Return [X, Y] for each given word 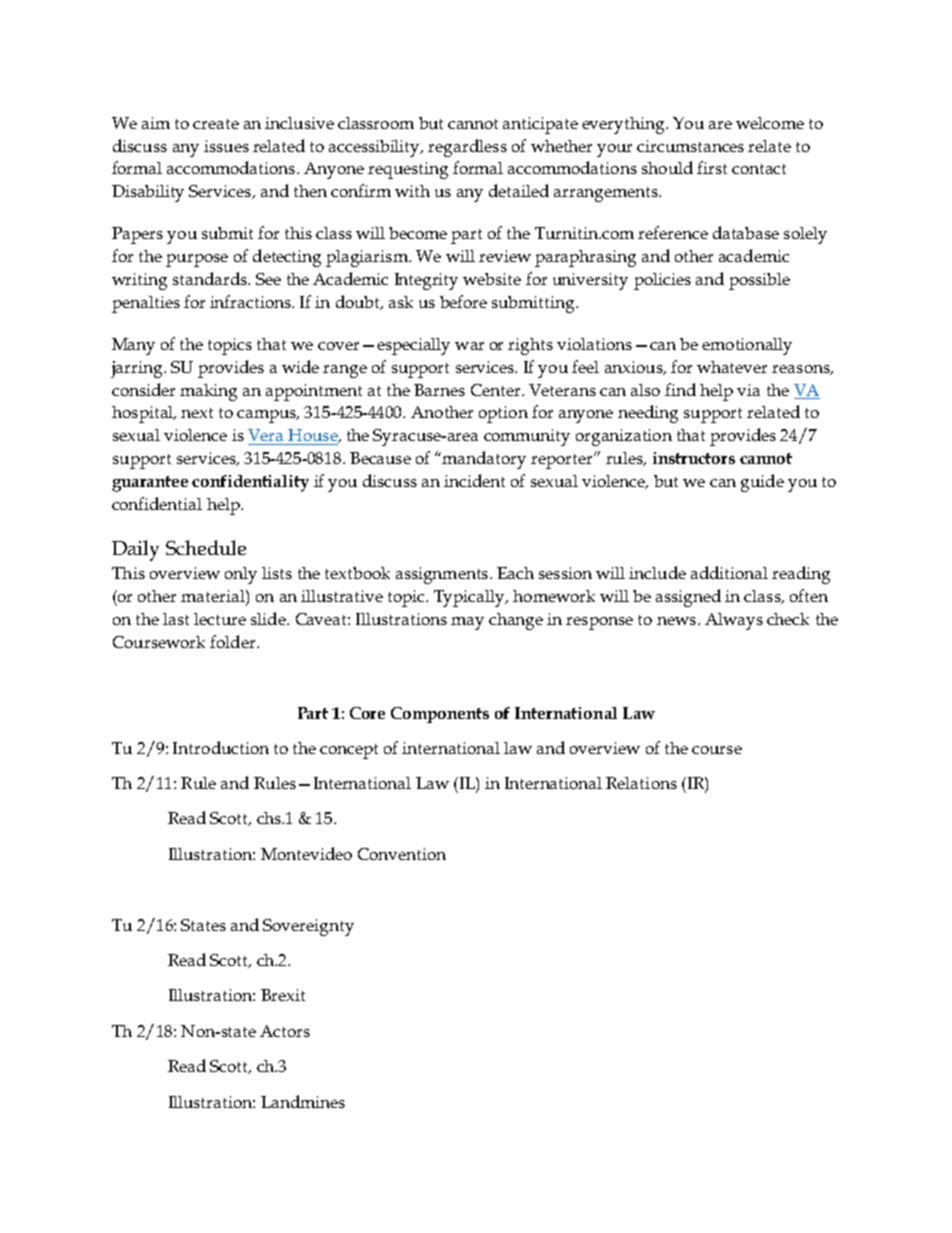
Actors [285, 1031]
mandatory [484, 460]
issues [226, 146]
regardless [467, 148]
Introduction [221, 747]
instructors [694, 458]
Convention [402, 854]
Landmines [303, 1101]
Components [440, 715]
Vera [265, 435]
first [712, 167]
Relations [641, 783]
